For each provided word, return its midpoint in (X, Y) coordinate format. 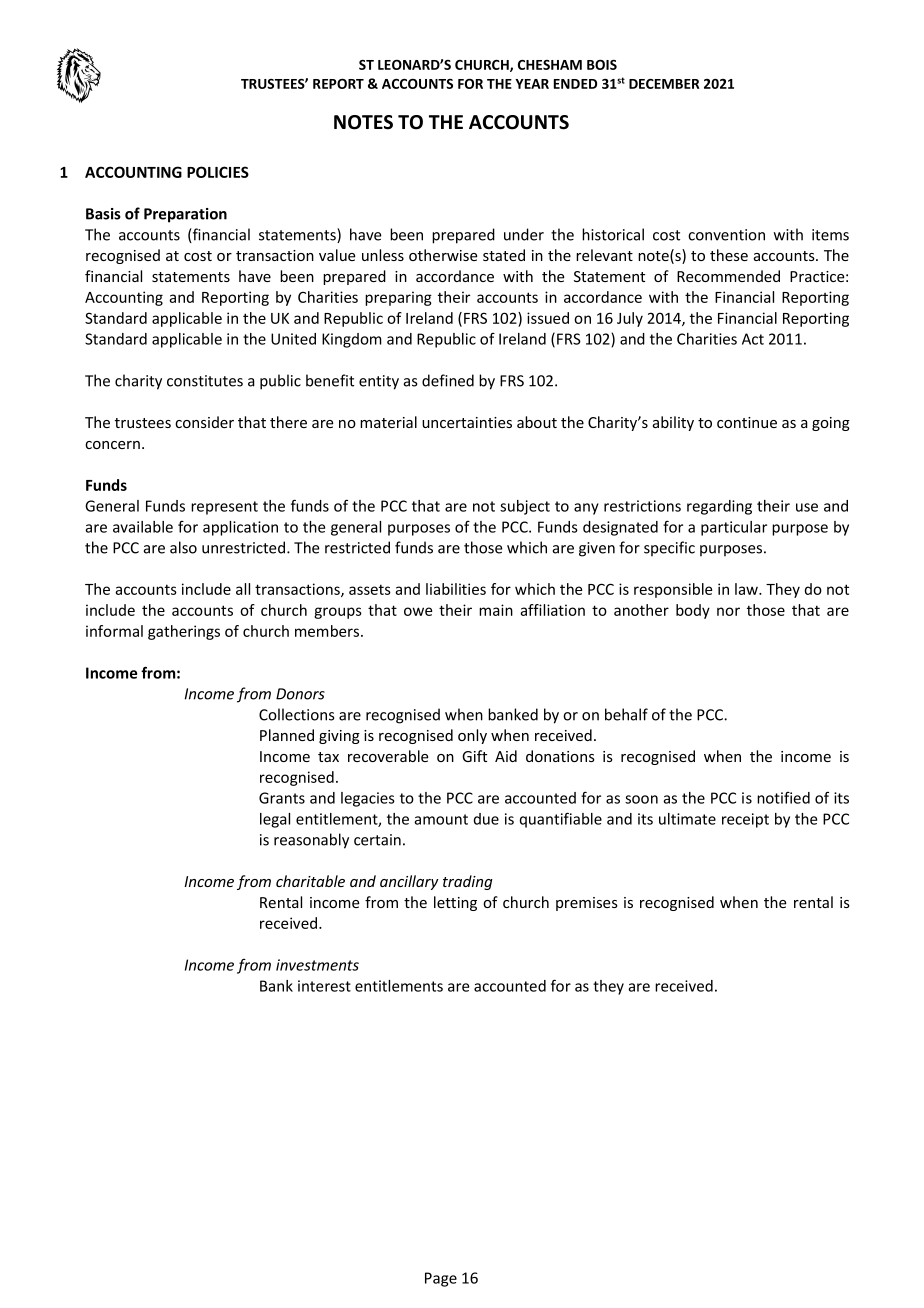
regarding (719, 507)
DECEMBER (664, 84)
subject (525, 507)
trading (468, 882)
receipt (745, 820)
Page (441, 1279)
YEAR (532, 84)
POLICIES (218, 172)
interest (324, 986)
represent (224, 508)
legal (275, 820)
